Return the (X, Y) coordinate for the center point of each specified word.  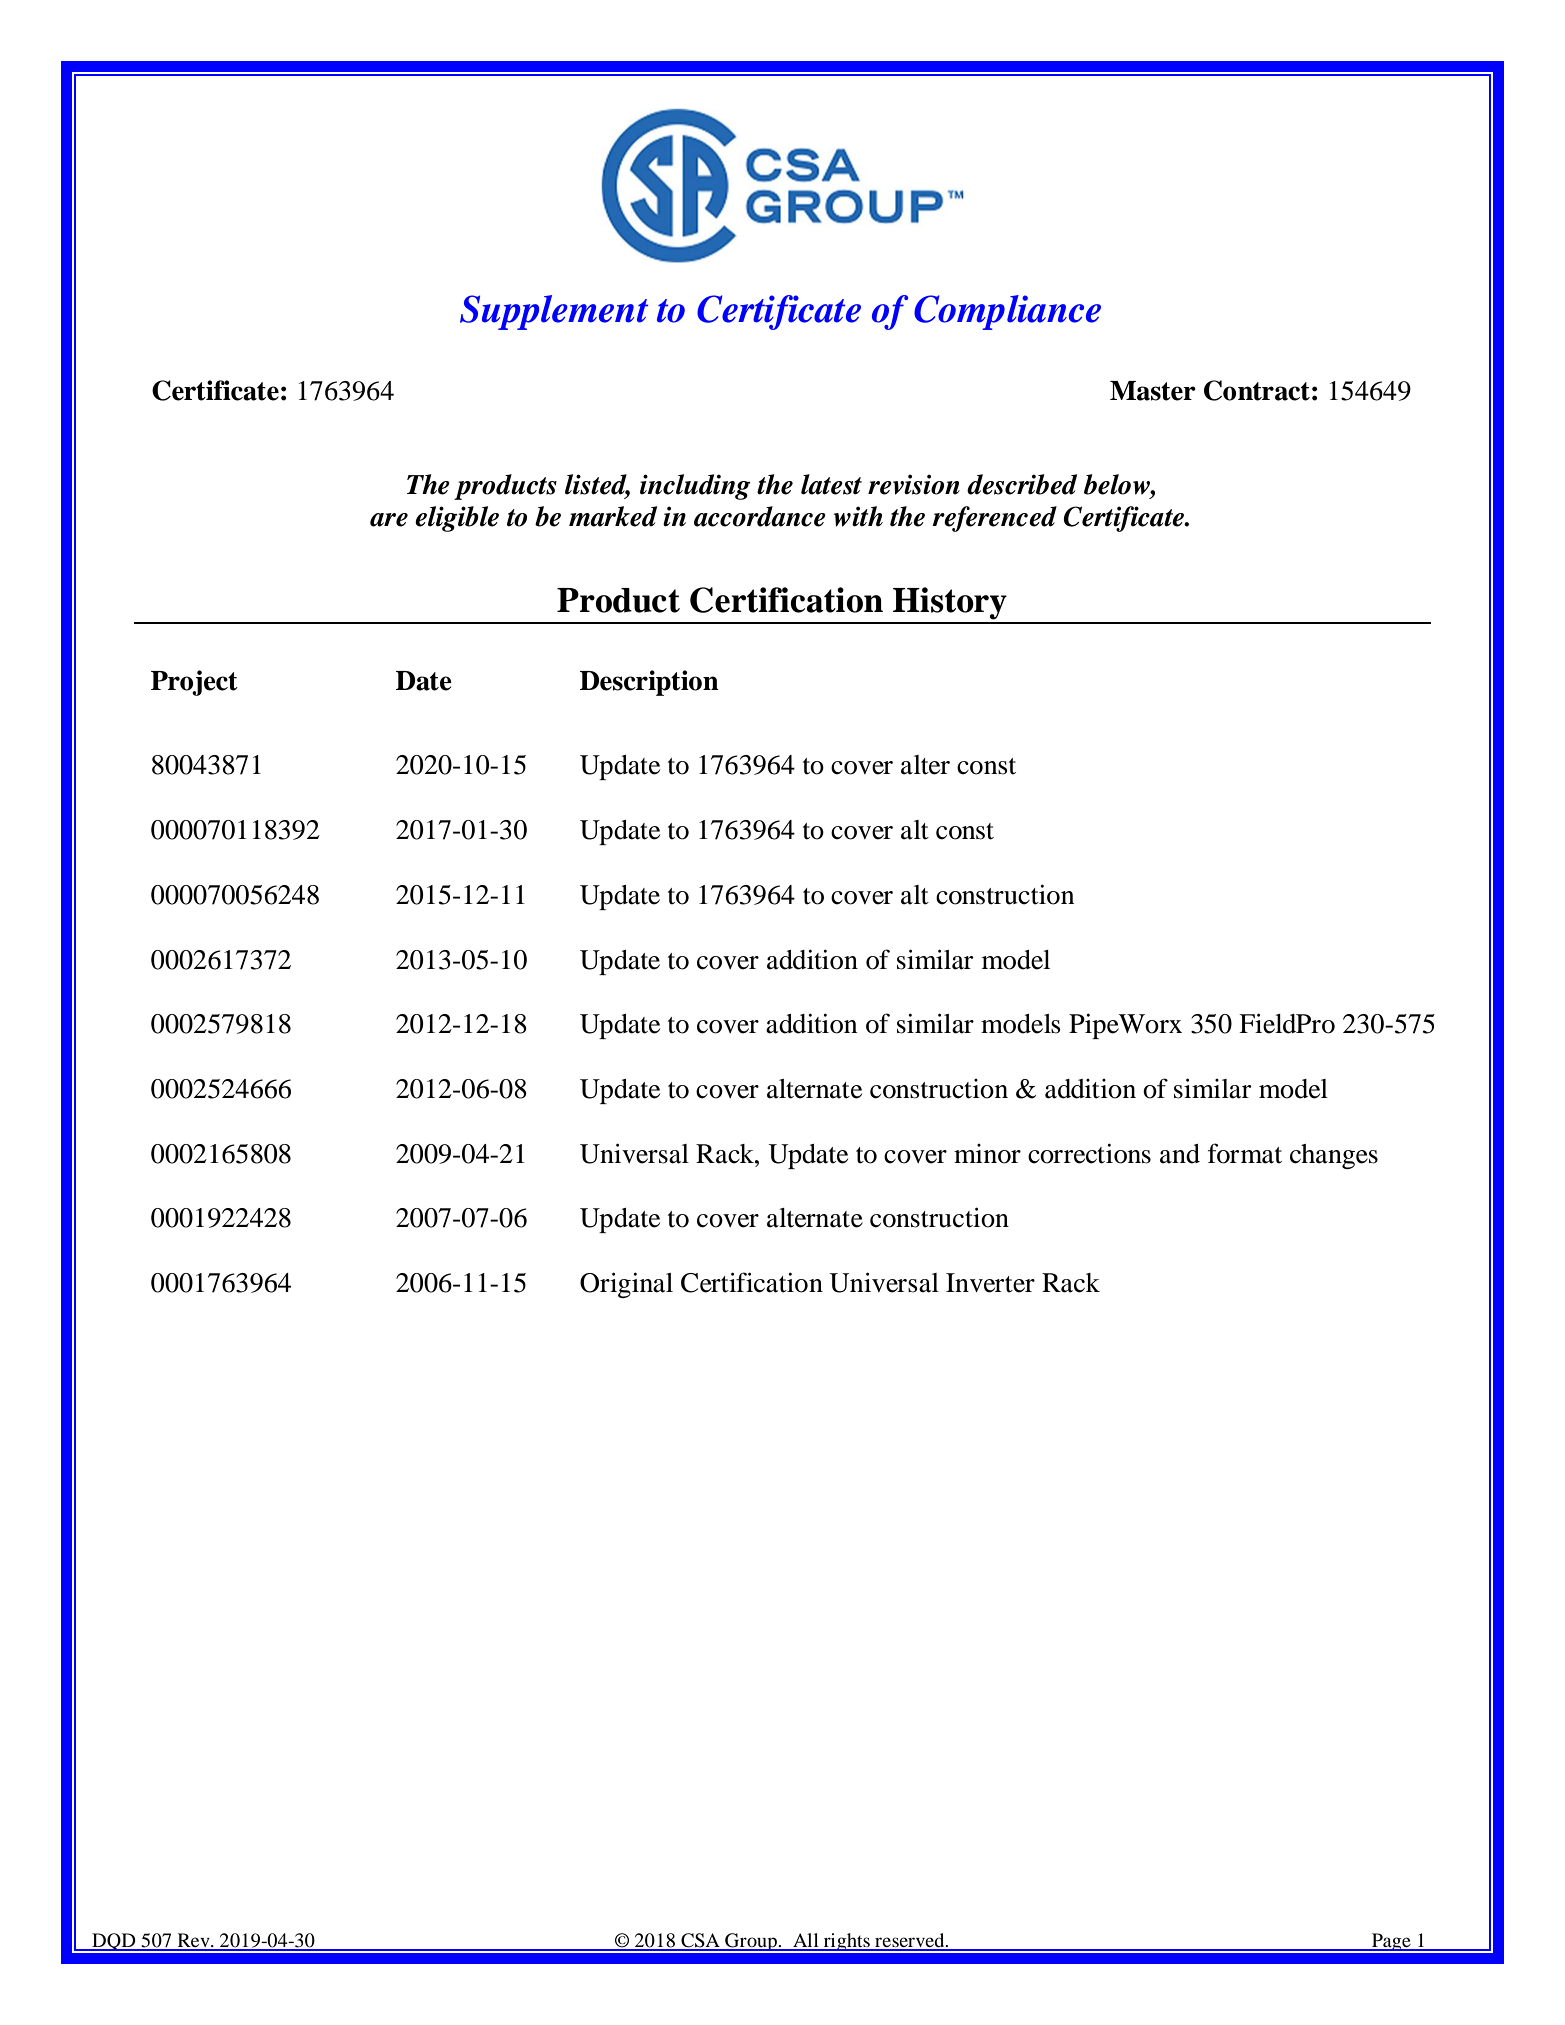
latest (831, 484)
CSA (700, 1941)
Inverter (990, 1283)
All (806, 1941)
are (389, 520)
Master (1153, 391)
